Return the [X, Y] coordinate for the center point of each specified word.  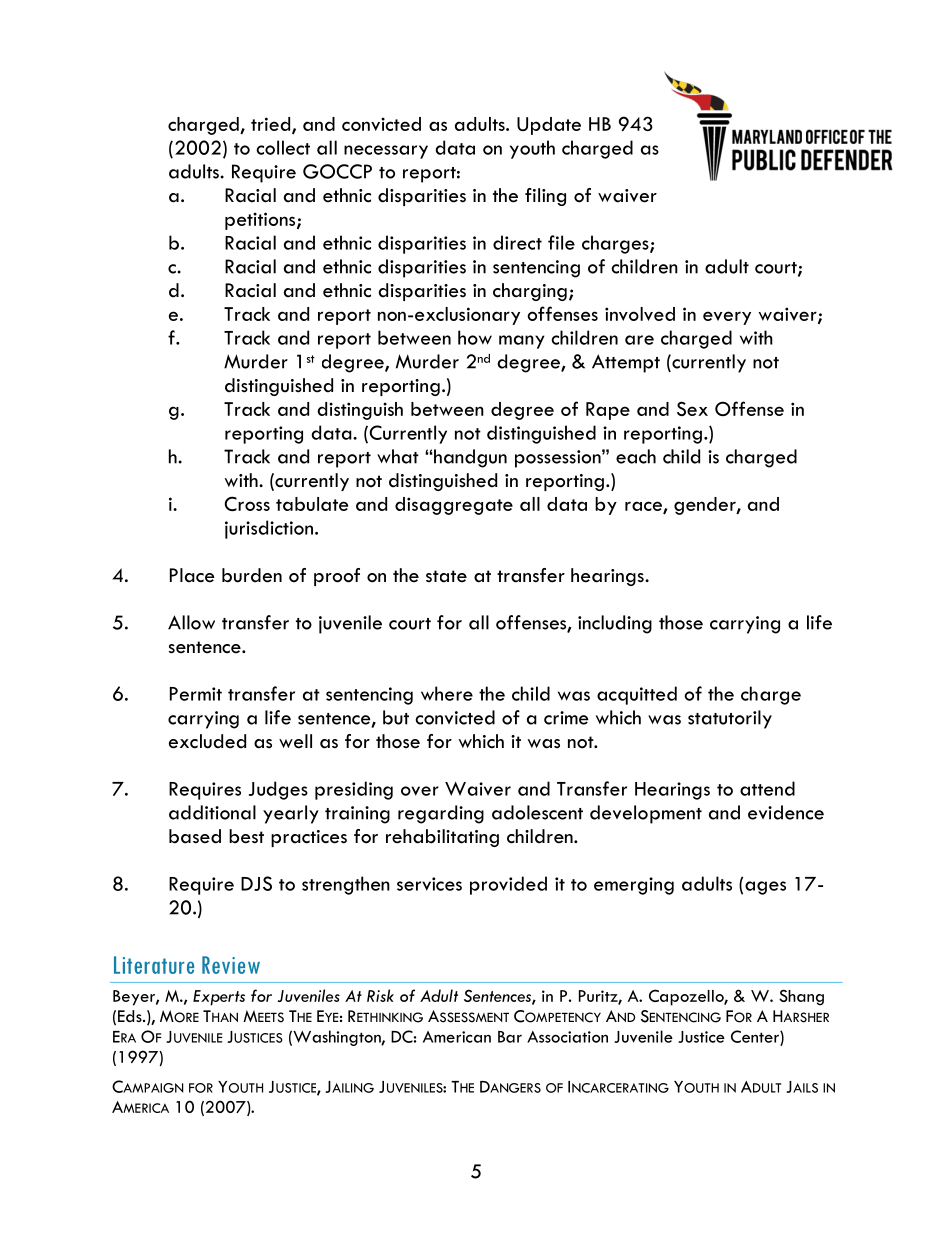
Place [192, 575]
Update [549, 126]
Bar [510, 1037]
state [446, 576]
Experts [219, 998]
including [615, 624]
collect [283, 147]
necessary [386, 152]
